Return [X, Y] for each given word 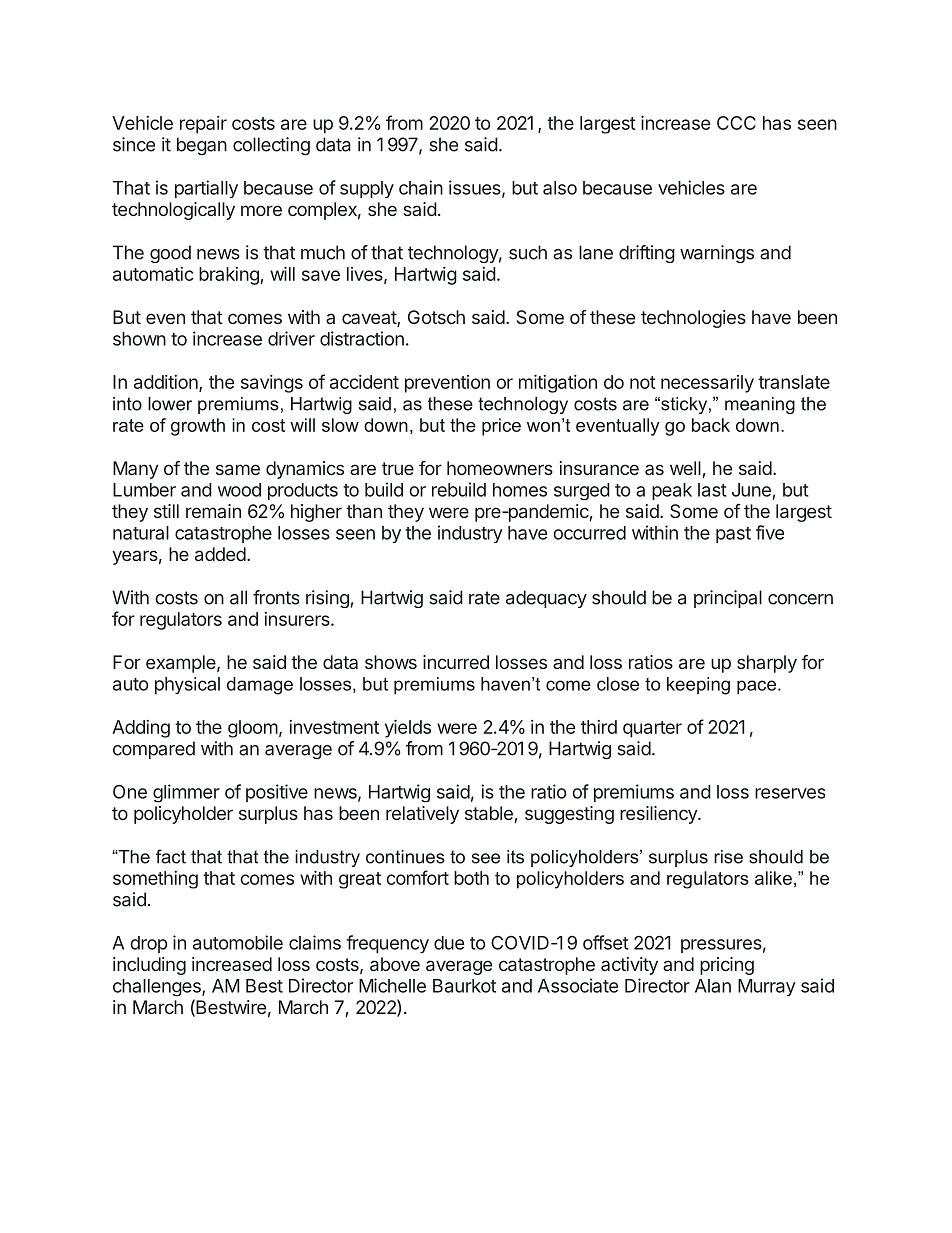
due [449, 943]
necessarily [707, 384]
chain [421, 187]
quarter [652, 729]
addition [167, 383]
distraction [362, 338]
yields [408, 729]
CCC [736, 123]
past [733, 535]
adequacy [546, 599]
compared [154, 750]
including [149, 966]
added [220, 554]
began [202, 146]
